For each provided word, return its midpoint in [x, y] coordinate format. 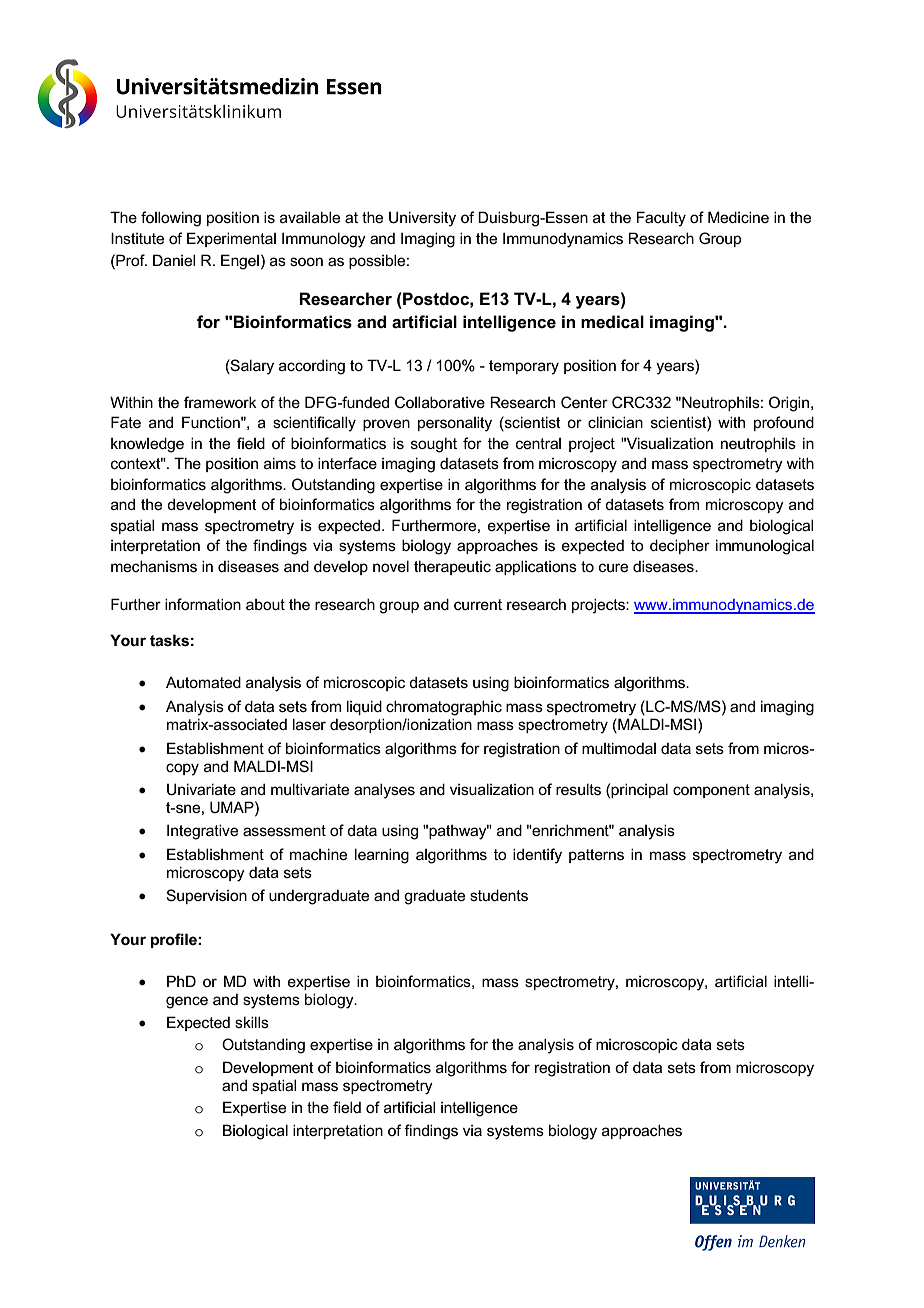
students [499, 895]
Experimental [231, 239]
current [478, 604]
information [203, 604]
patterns [596, 856]
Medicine [738, 217]
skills [252, 1022]
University [422, 219]
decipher [680, 546]
